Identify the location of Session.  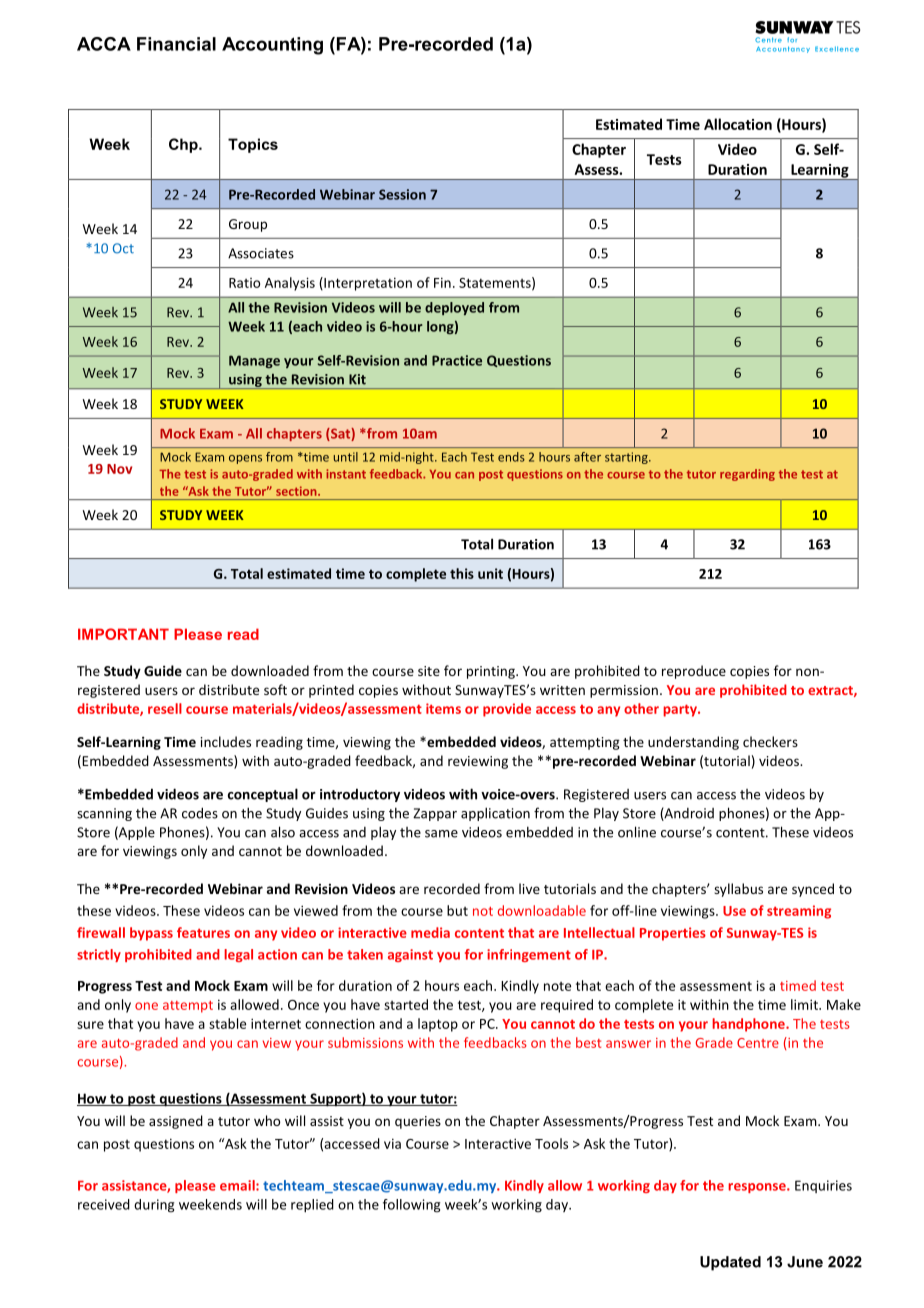
(402, 194).
